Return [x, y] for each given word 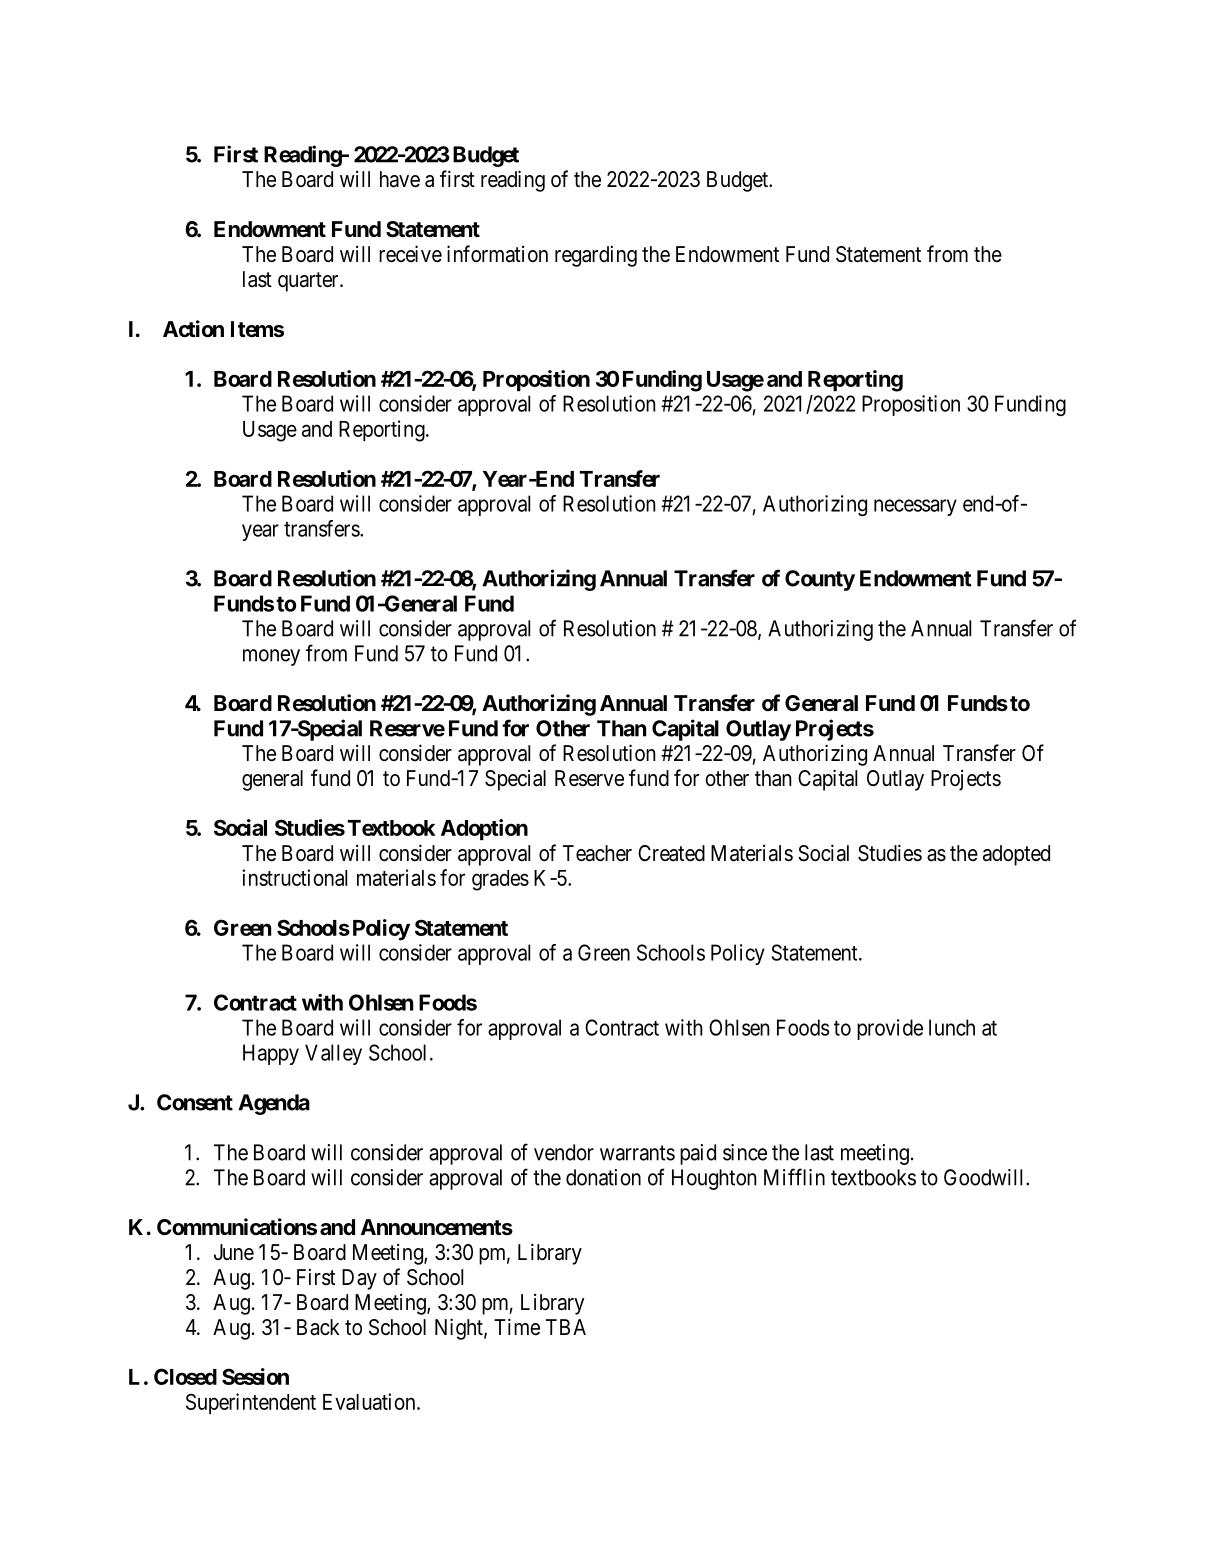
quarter [309, 282]
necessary [915, 507]
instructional [294, 877]
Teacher [597, 853]
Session [255, 1376]
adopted [1016, 855]
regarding [596, 256]
